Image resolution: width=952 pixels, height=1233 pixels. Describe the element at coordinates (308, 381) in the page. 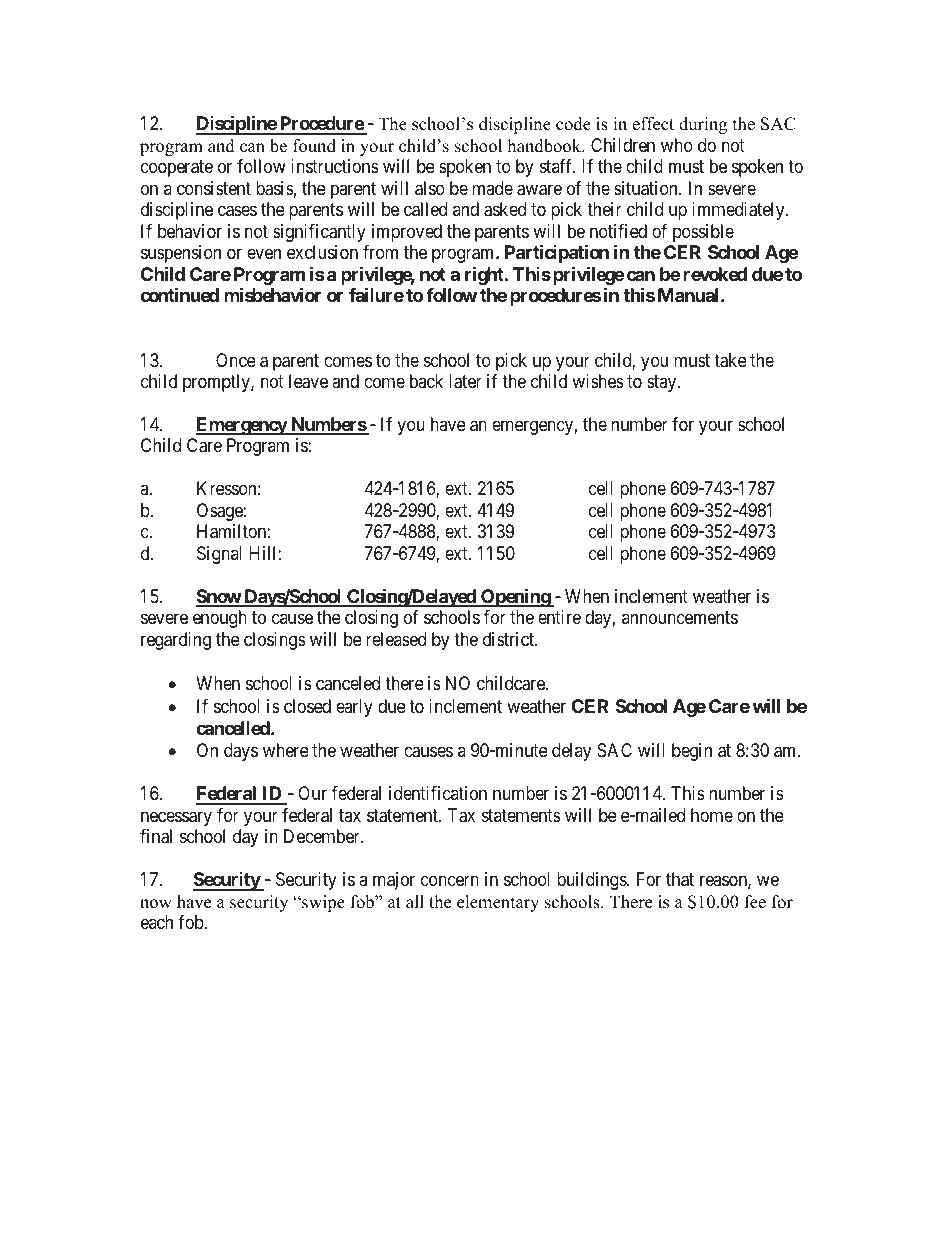

I see `leave` at that location.
